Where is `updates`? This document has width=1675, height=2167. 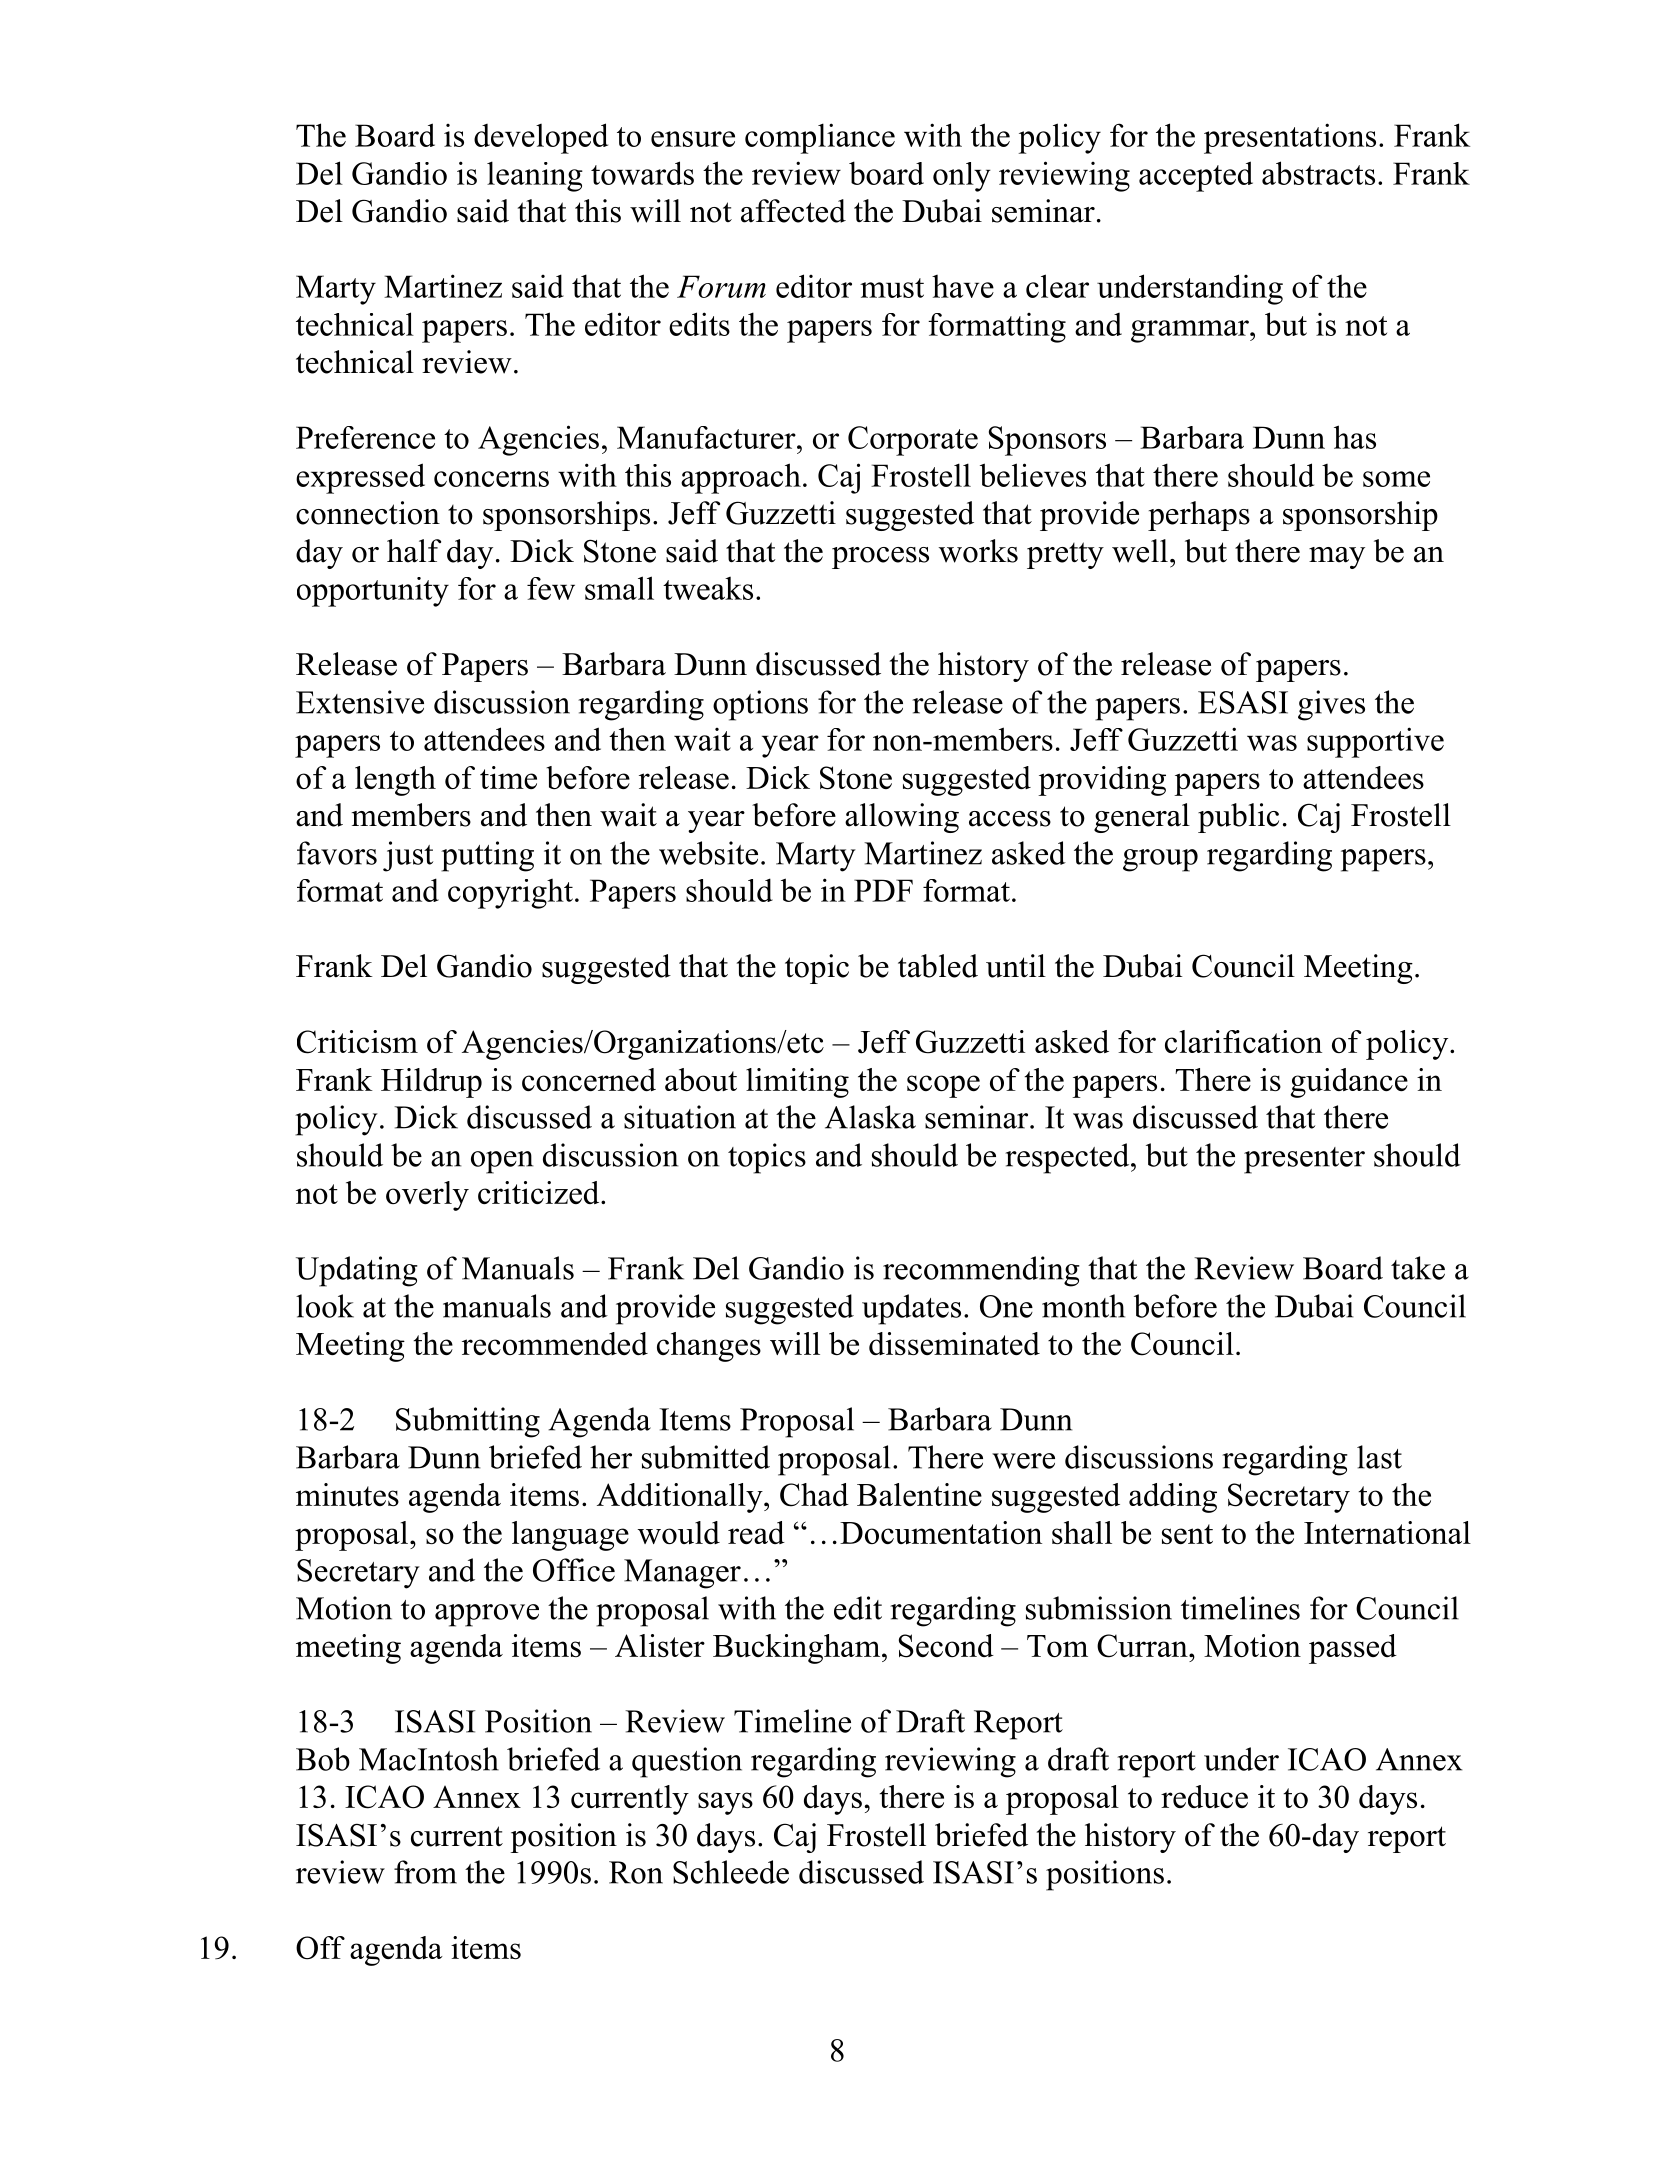
updates is located at coordinates (911, 1309).
